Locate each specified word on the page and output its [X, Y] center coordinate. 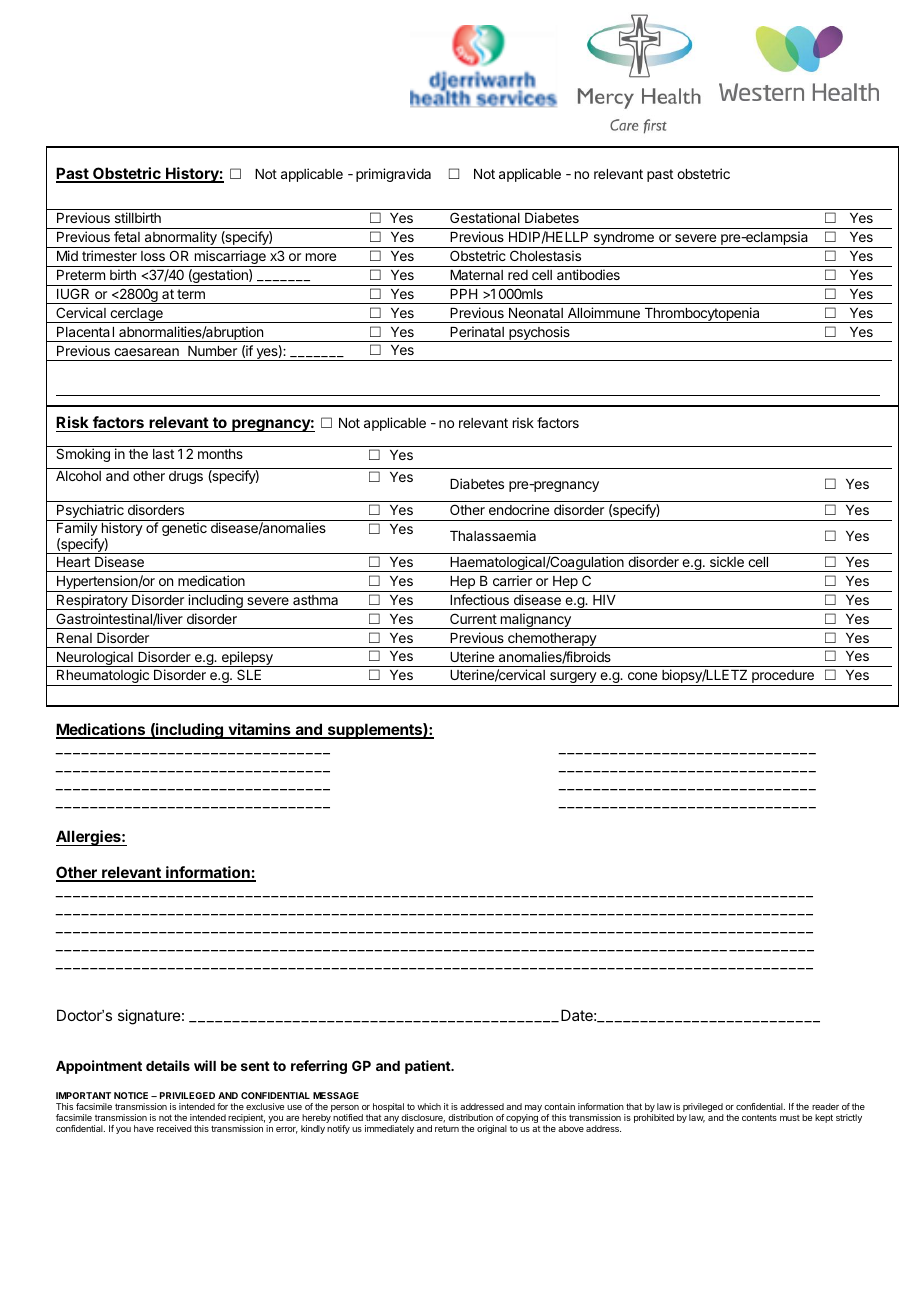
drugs [186, 477]
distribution [470, 1117]
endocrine [519, 509]
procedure [783, 678]
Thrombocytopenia [702, 315]
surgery [573, 679]
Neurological [94, 659]
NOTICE [131, 1095]
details [168, 1065]
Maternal [476, 275]
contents [759, 1118]
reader [825, 1106]
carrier [512, 580]
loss [153, 256]
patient [429, 1067]
